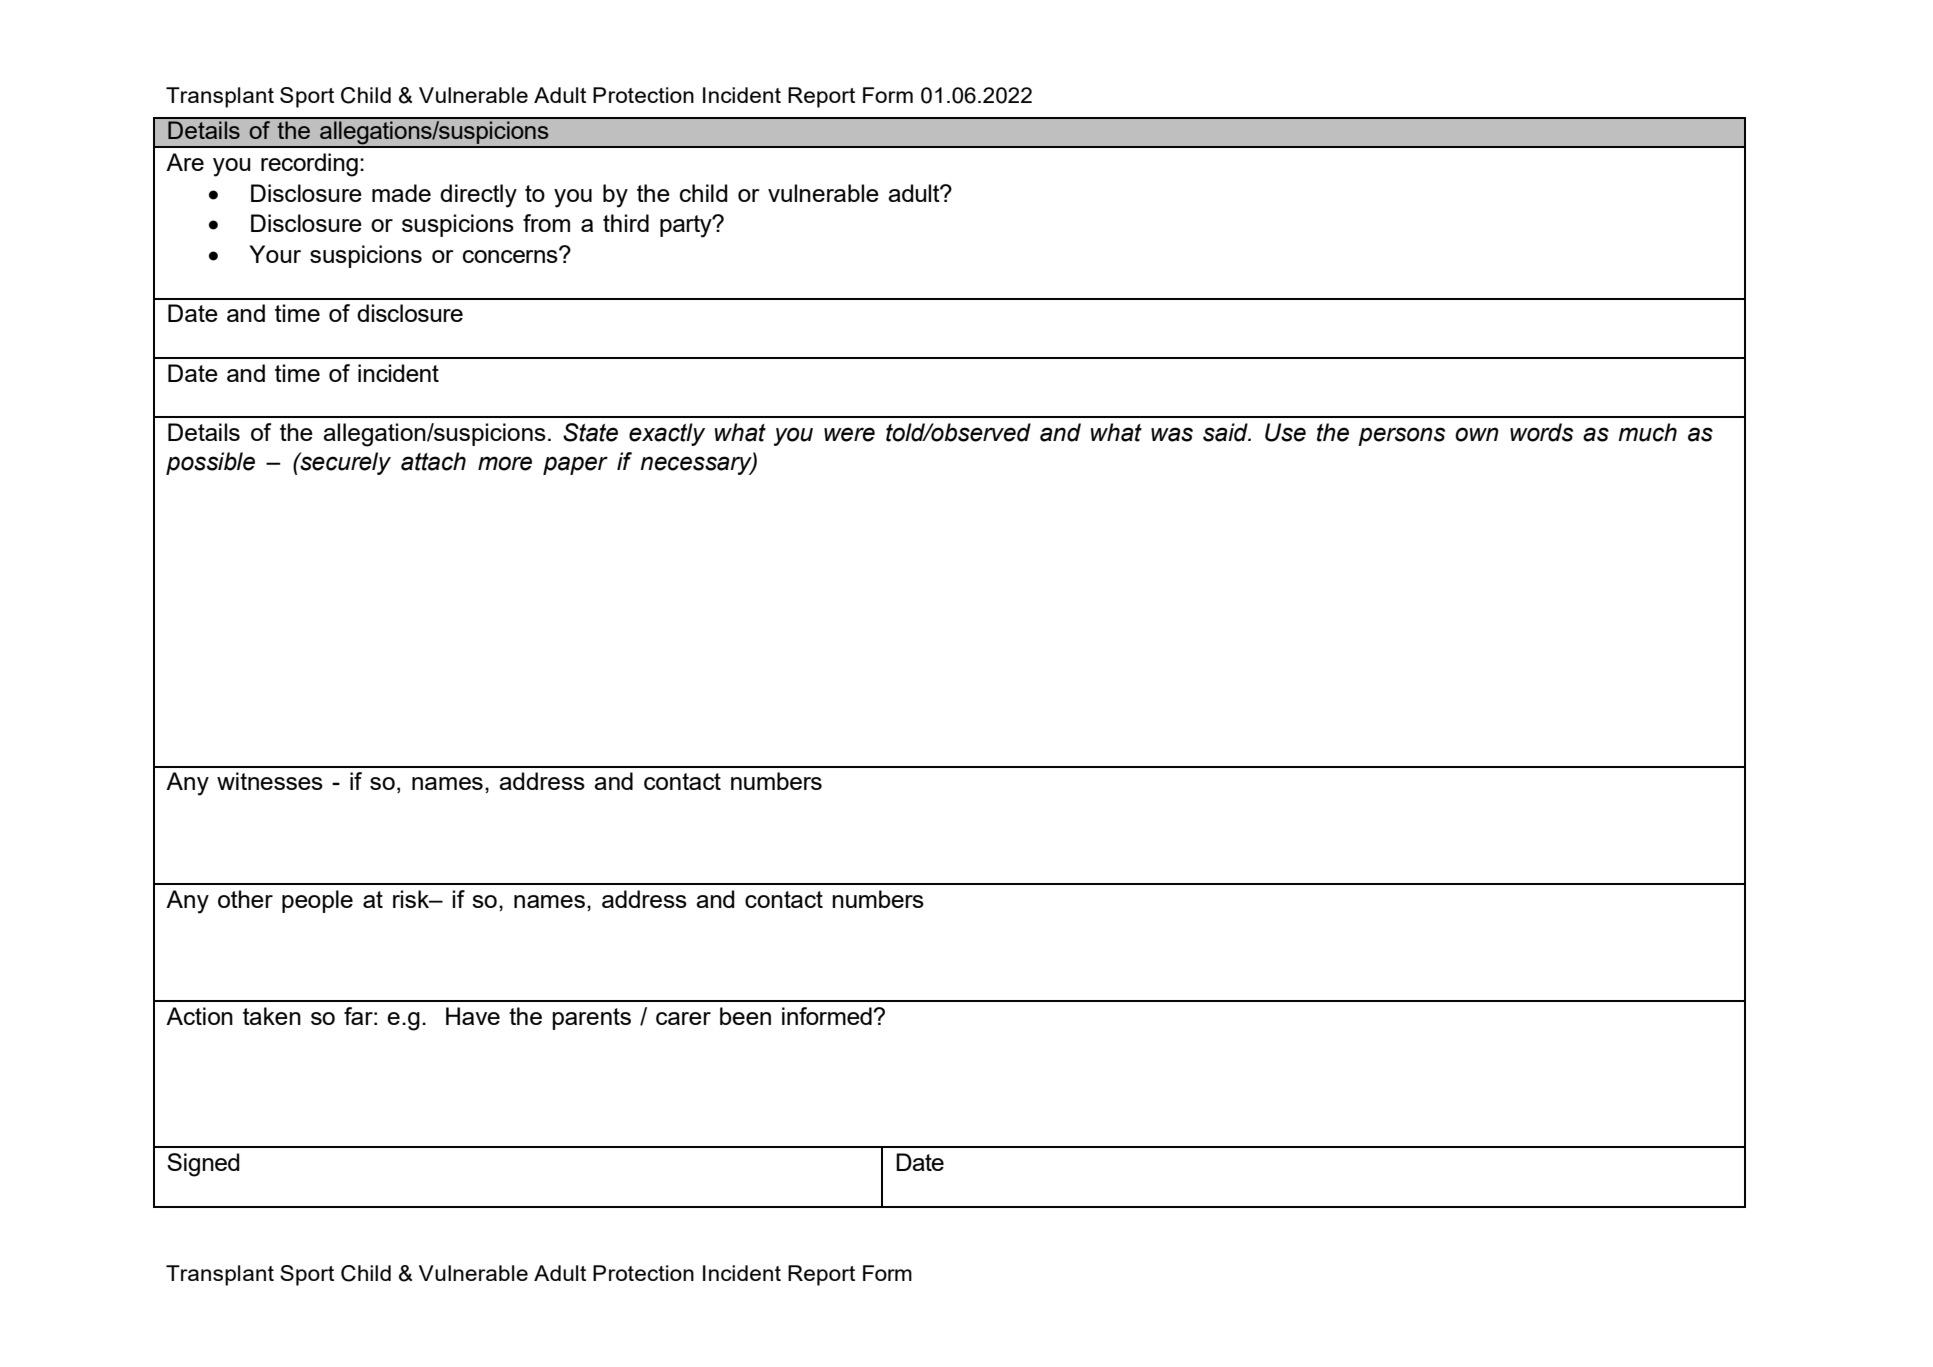 The image size is (1933, 1367). Describe the element at coordinates (687, 226) in the screenshot. I see `party` at that location.
